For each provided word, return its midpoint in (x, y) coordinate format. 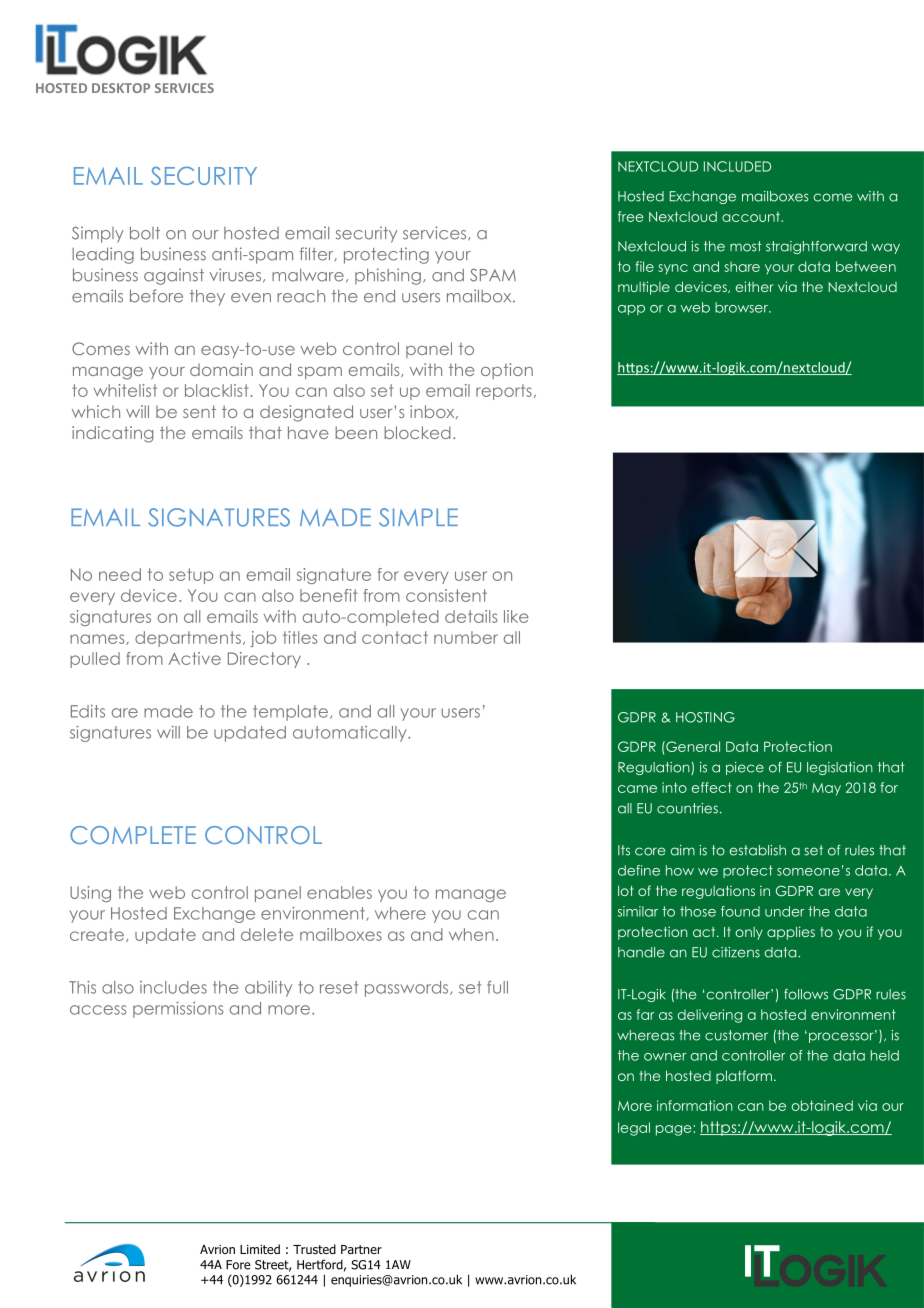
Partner (361, 1249)
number (466, 637)
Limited (260, 1249)
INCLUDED (737, 166)
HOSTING (705, 717)
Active (195, 658)
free (631, 216)
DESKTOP (121, 88)
